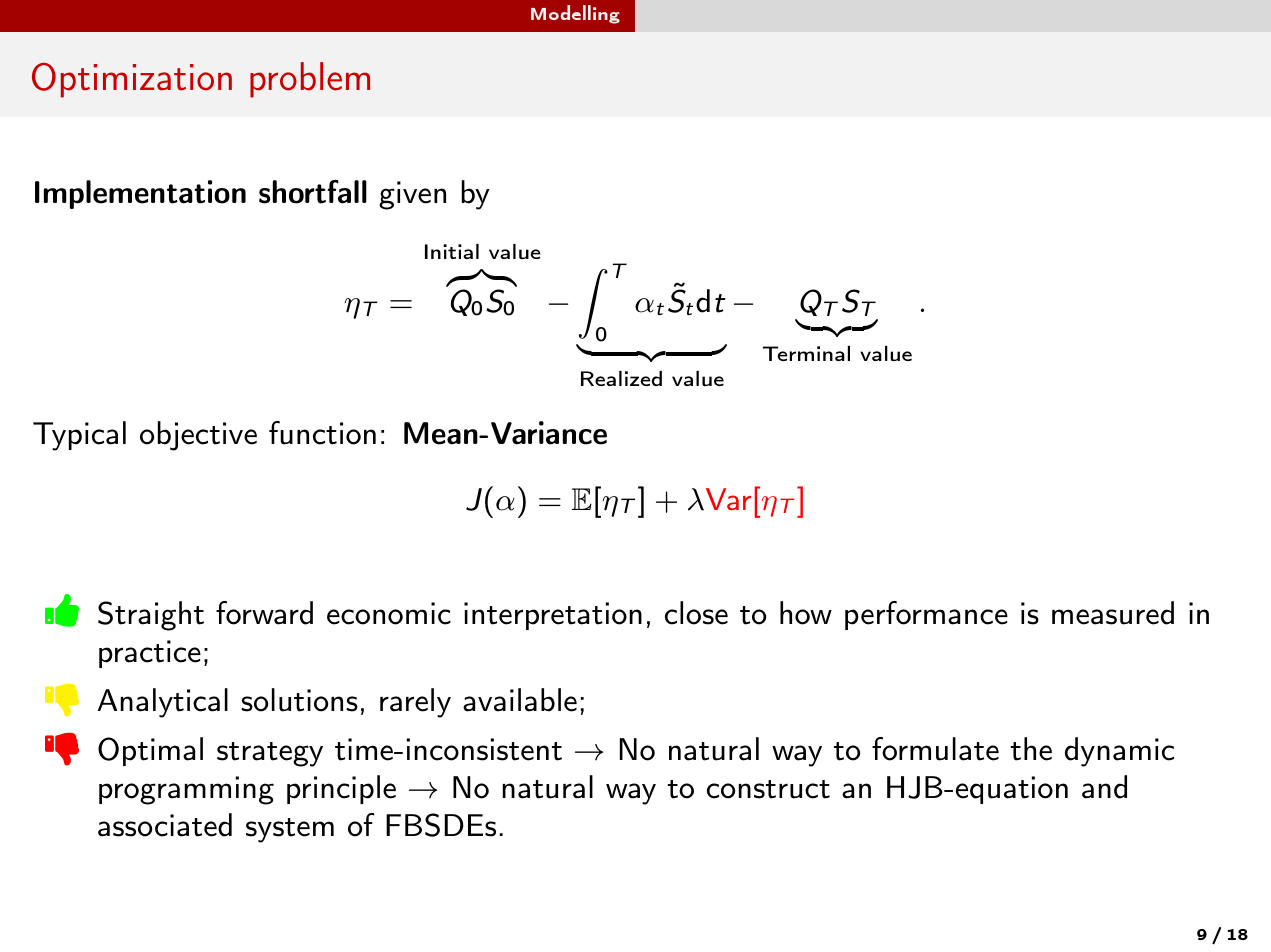 The height and width of the document is (952, 1271). I want to click on measured, so click(1113, 613).
